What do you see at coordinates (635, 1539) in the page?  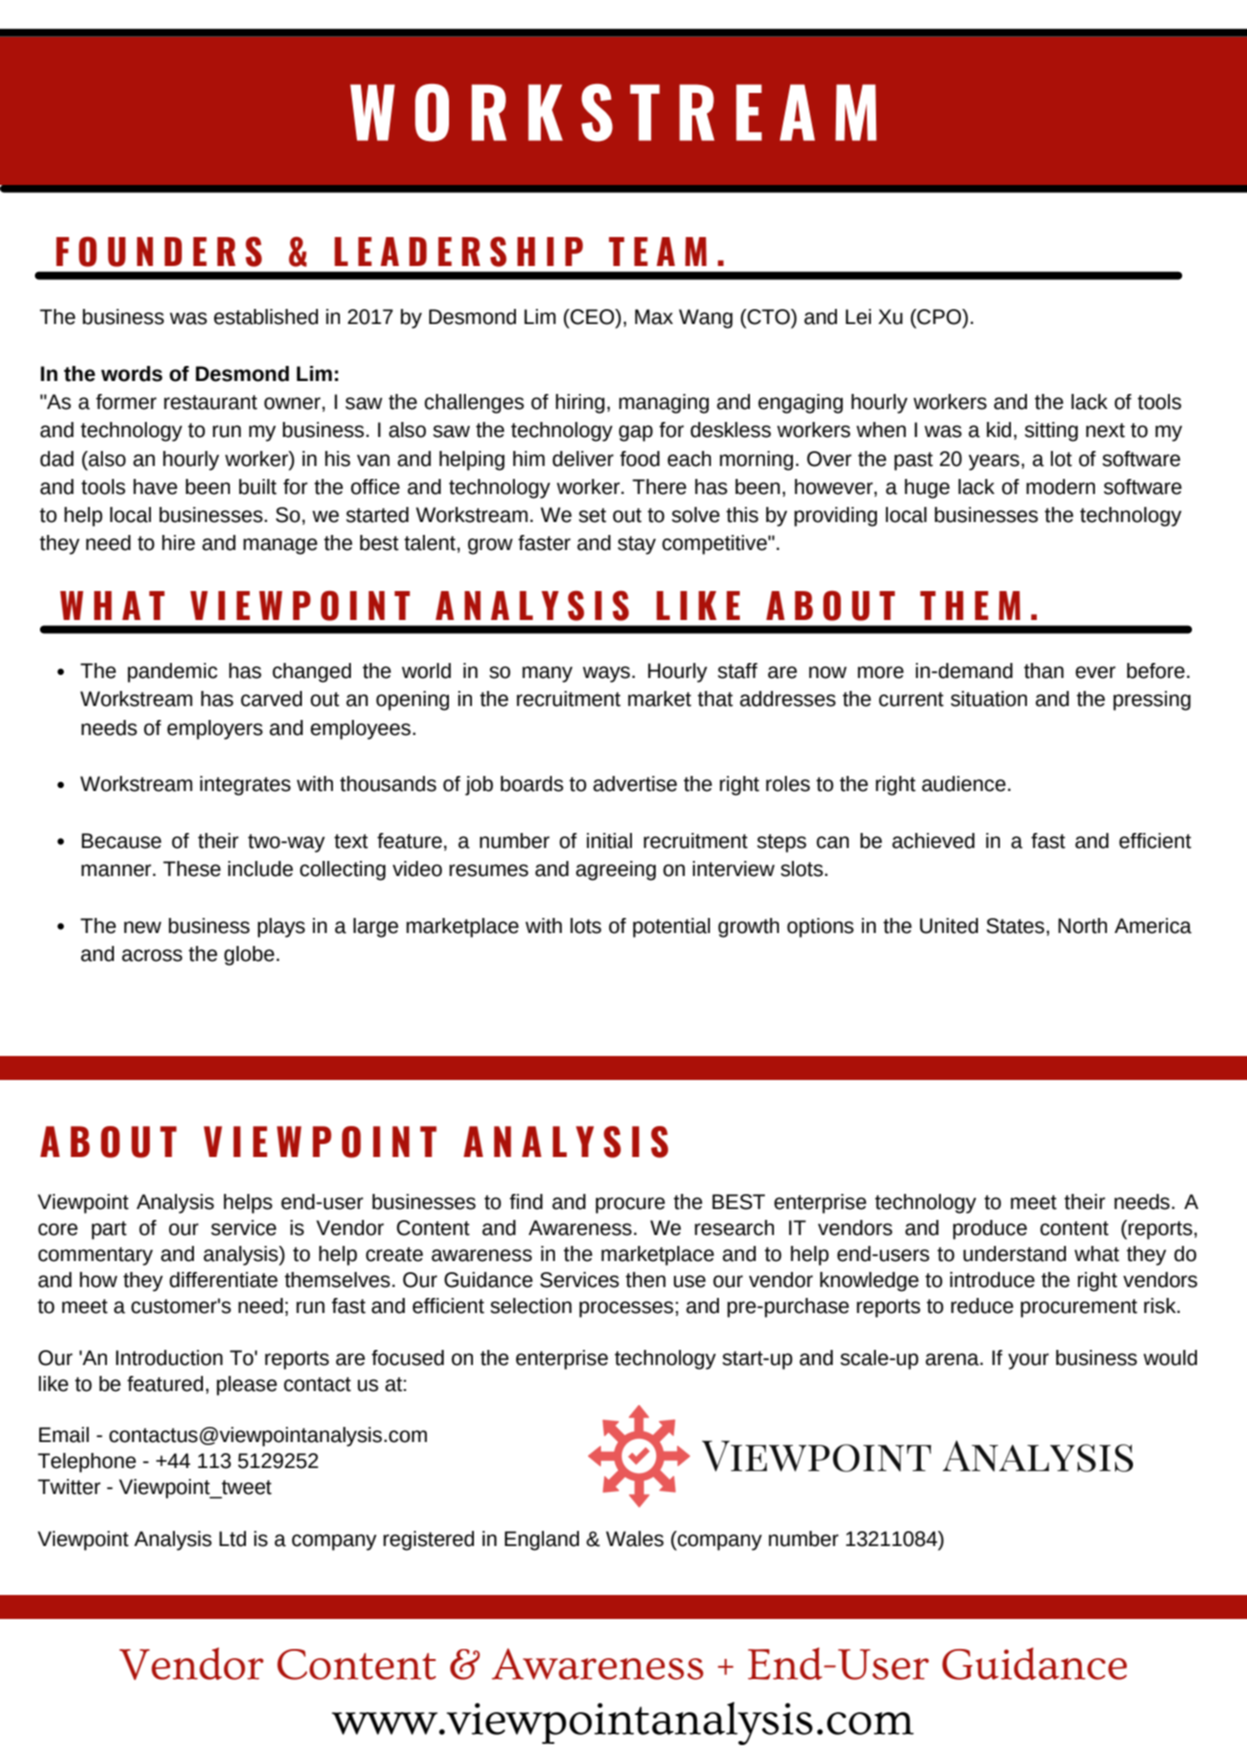 I see `Wales` at bounding box center [635, 1539].
